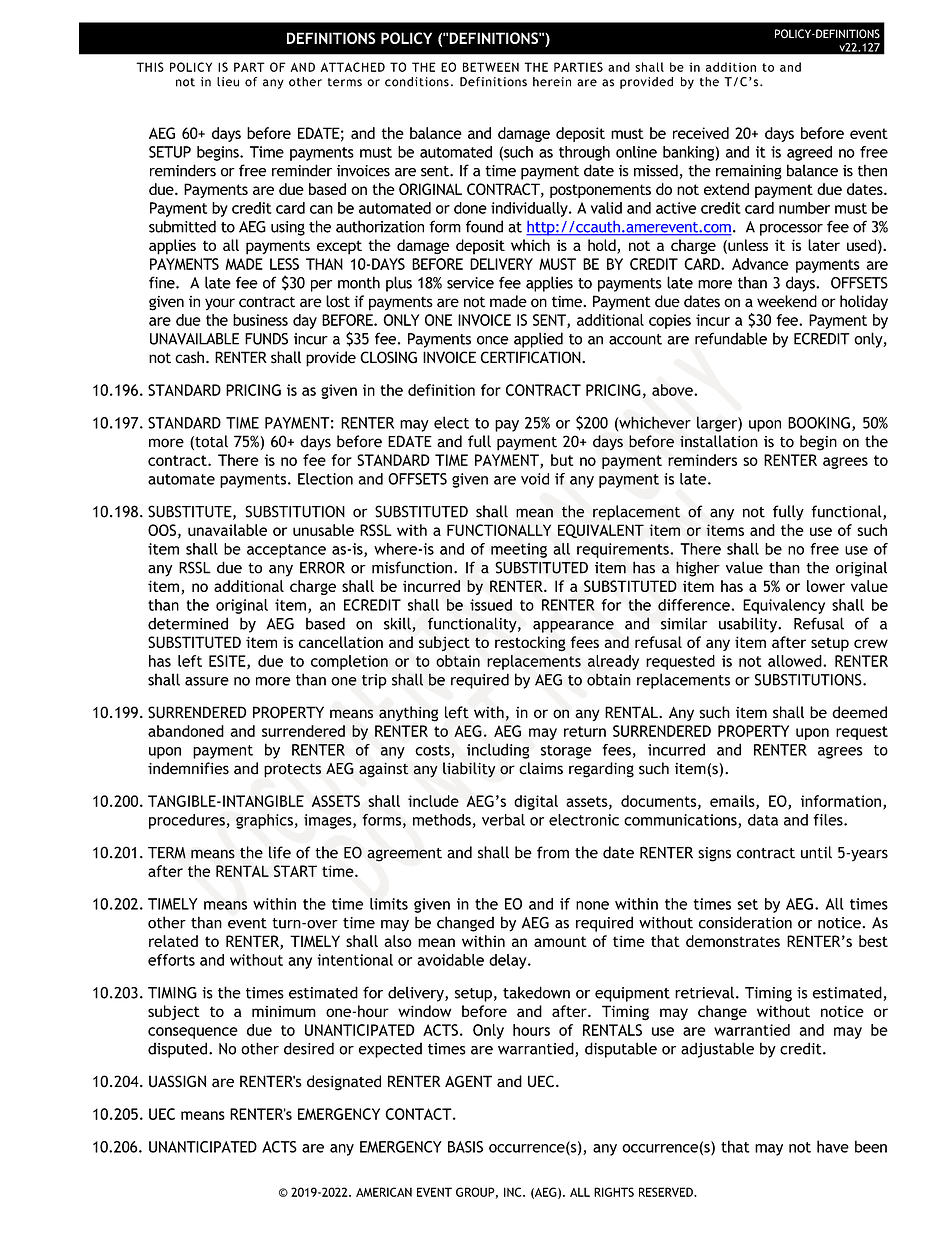  I want to click on but, so click(562, 460).
